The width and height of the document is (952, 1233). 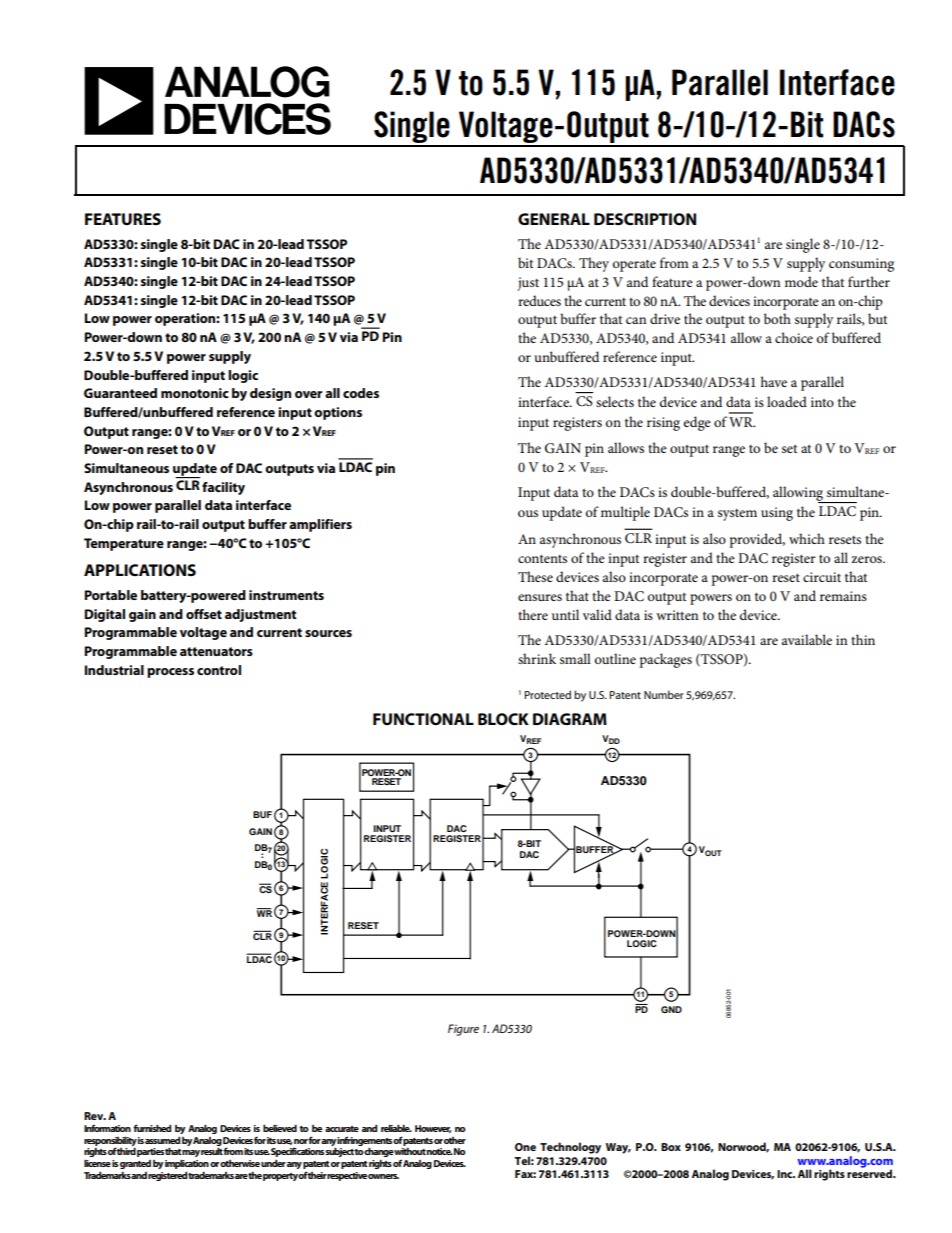 What do you see at coordinates (212, 1151) in the document?
I see `result` at bounding box center [212, 1151].
